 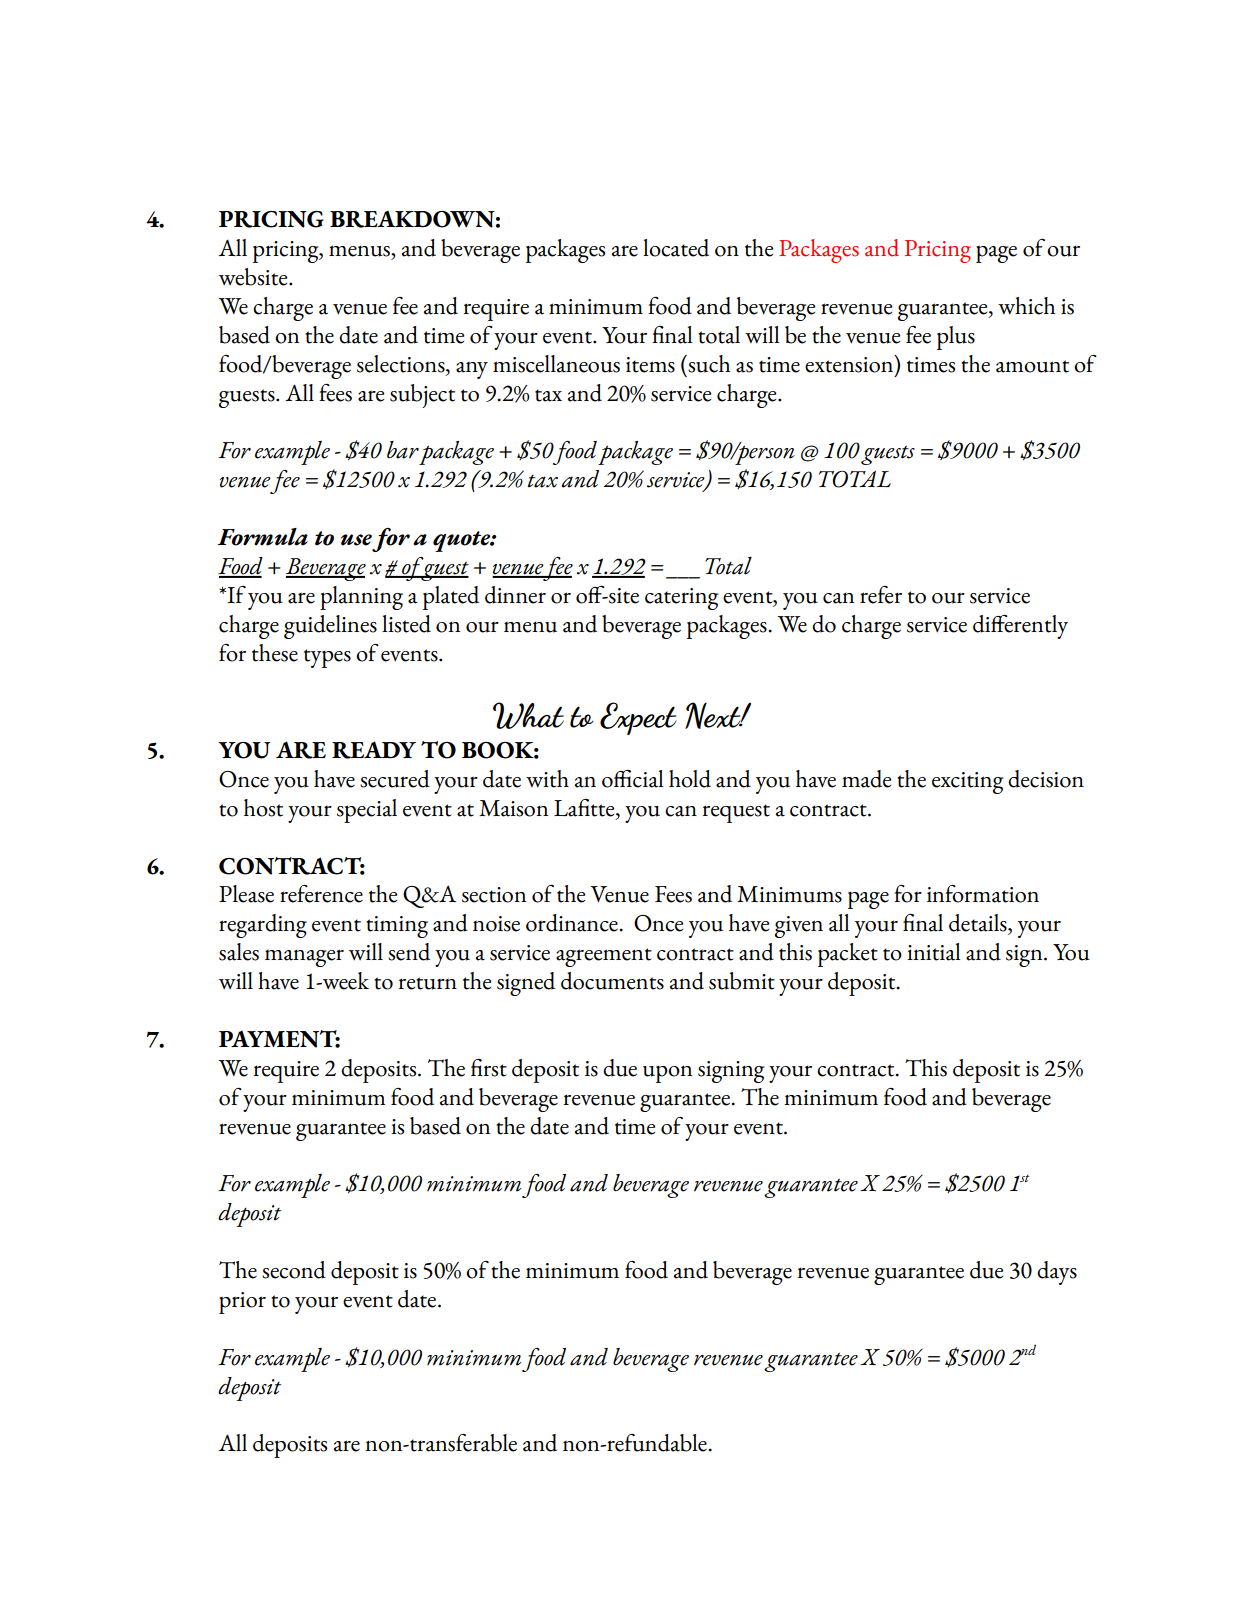 What do you see at coordinates (294, 1270) in the screenshot?
I see `second` at bounding box center [294, 1270].
